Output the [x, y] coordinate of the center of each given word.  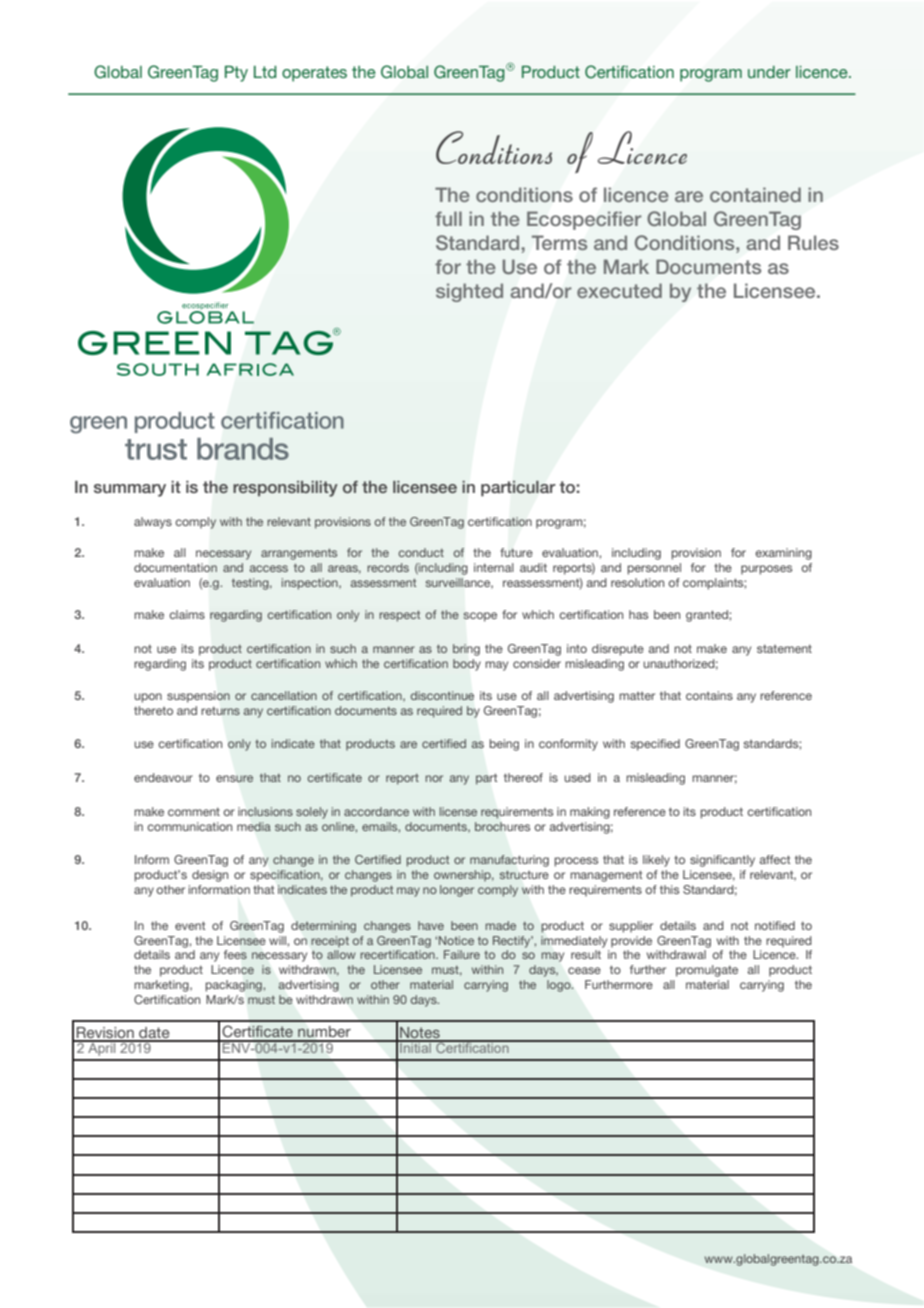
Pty [236, 74]
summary [130, 490]
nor [434, 778]
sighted [469, 292]
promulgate [707, 971]
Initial [415, 1047]
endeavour [163, 777]
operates [314, 74]
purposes [766, 570]
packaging [234, 986]
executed [619, 290]
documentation [175, 567]
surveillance [459, 583]
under [769, 72]
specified [655, 745]
